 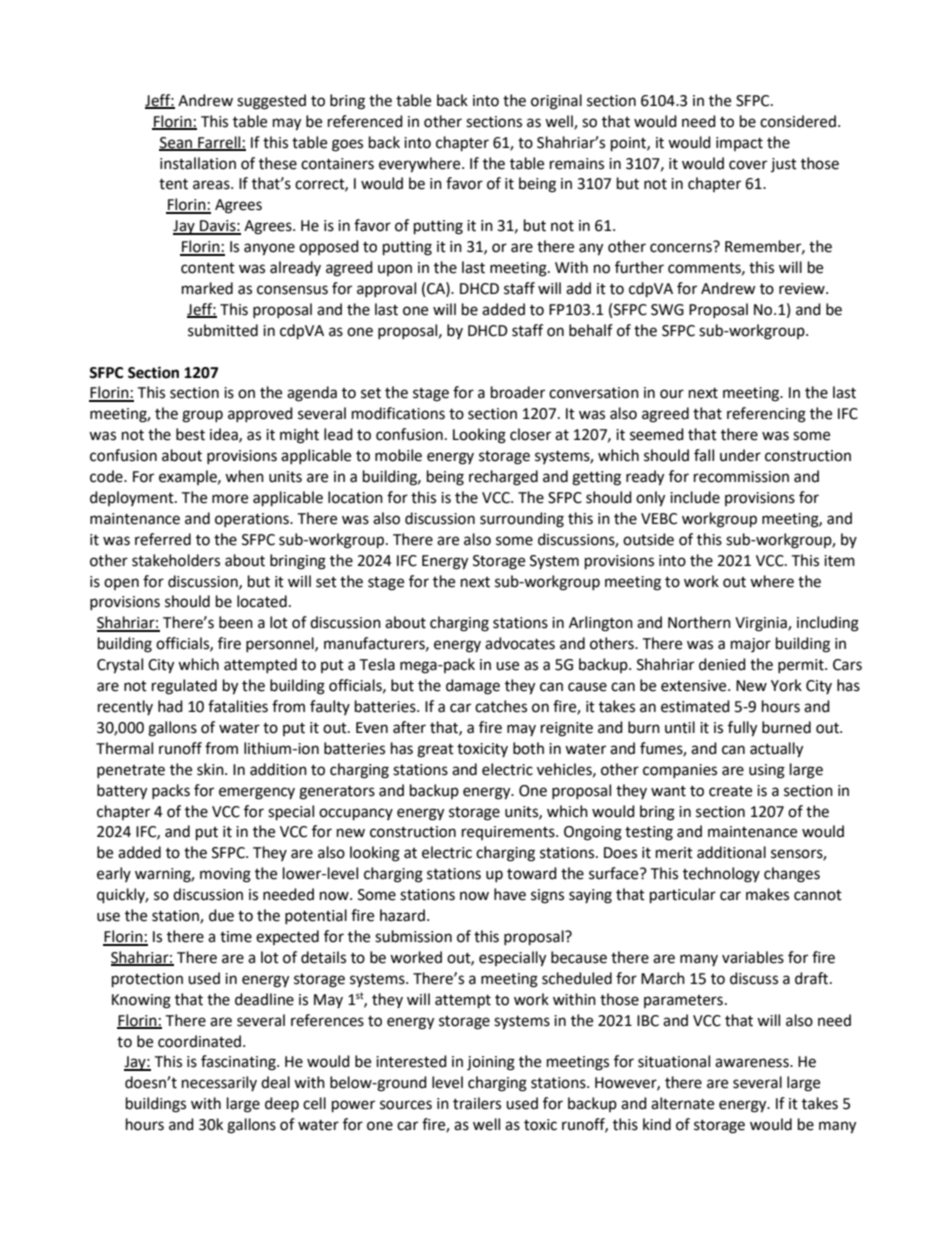 I want to click on changes, so click(x=792, y=875).
